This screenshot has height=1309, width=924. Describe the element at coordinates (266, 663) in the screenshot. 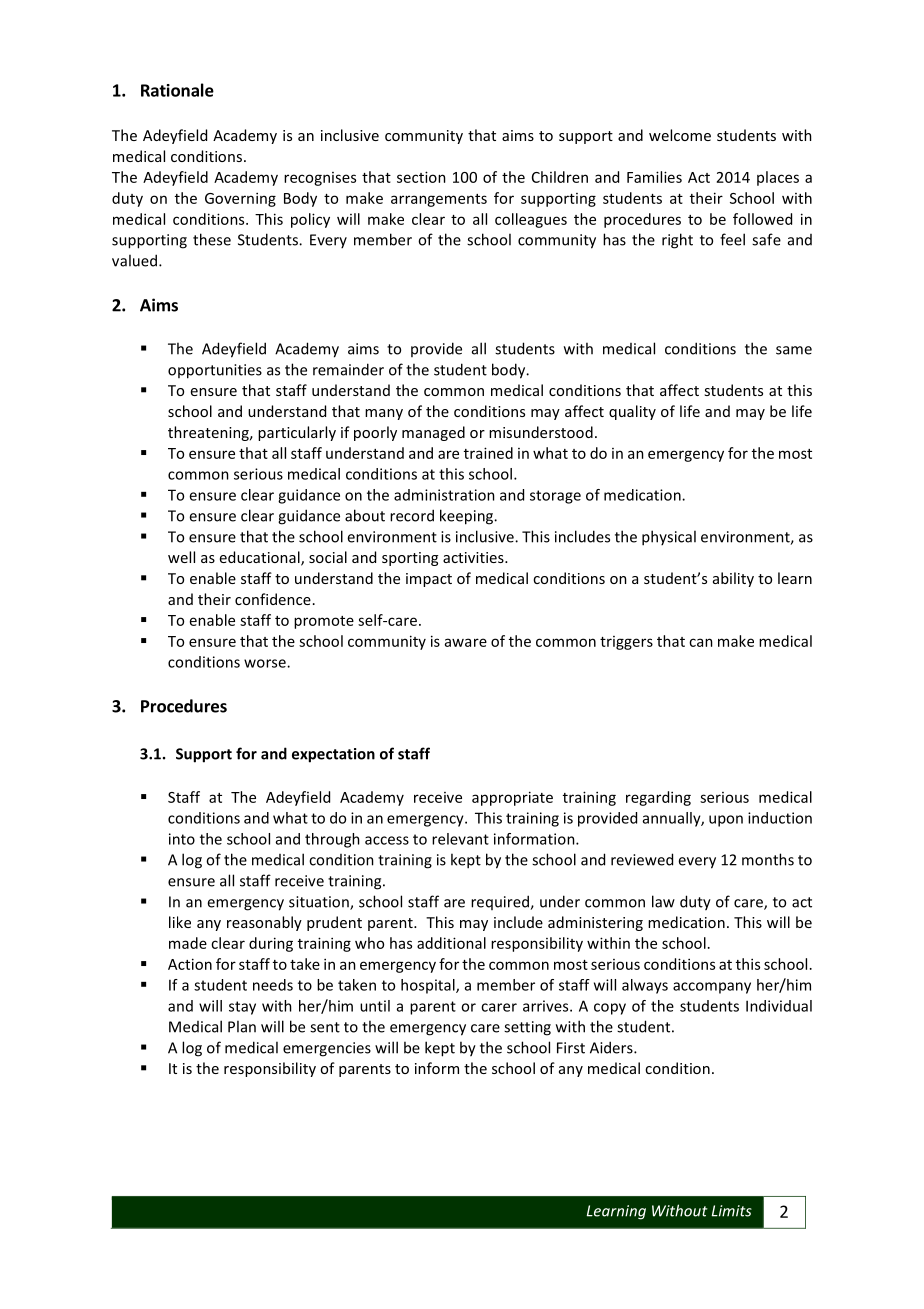

I see `worse` at that location.
